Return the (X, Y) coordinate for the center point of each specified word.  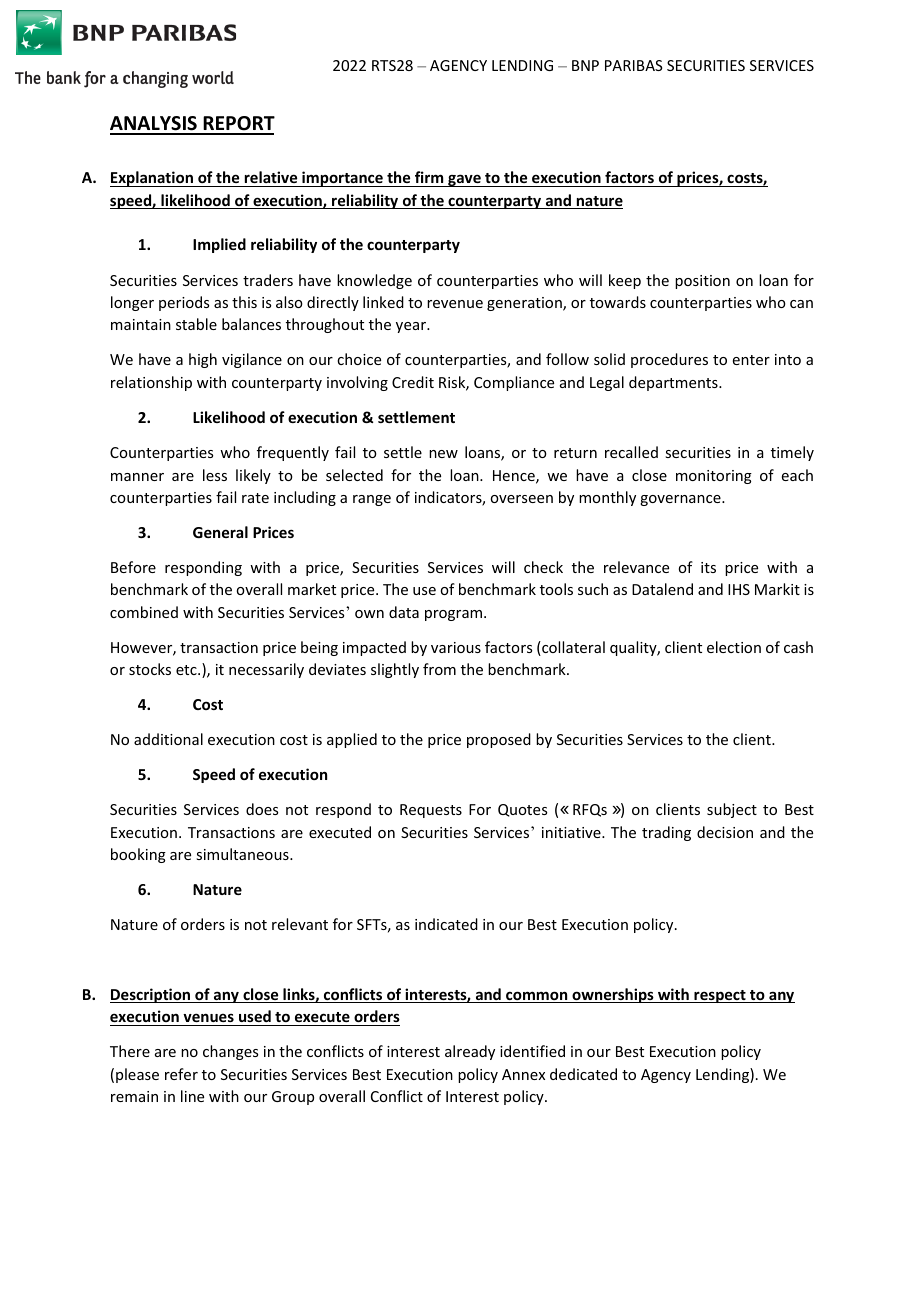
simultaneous (243, 854)
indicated (446, 924)
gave (464, 180)
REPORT (238, 125)
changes (230, 1052)
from (439, 669)
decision (725, 832)
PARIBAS (634, 65)
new (443, 454)
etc (187, 670)
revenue (455, 304)
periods (184, 303)
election (734, 647)
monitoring (714, 477)
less (215, 475)
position (702, 282)
